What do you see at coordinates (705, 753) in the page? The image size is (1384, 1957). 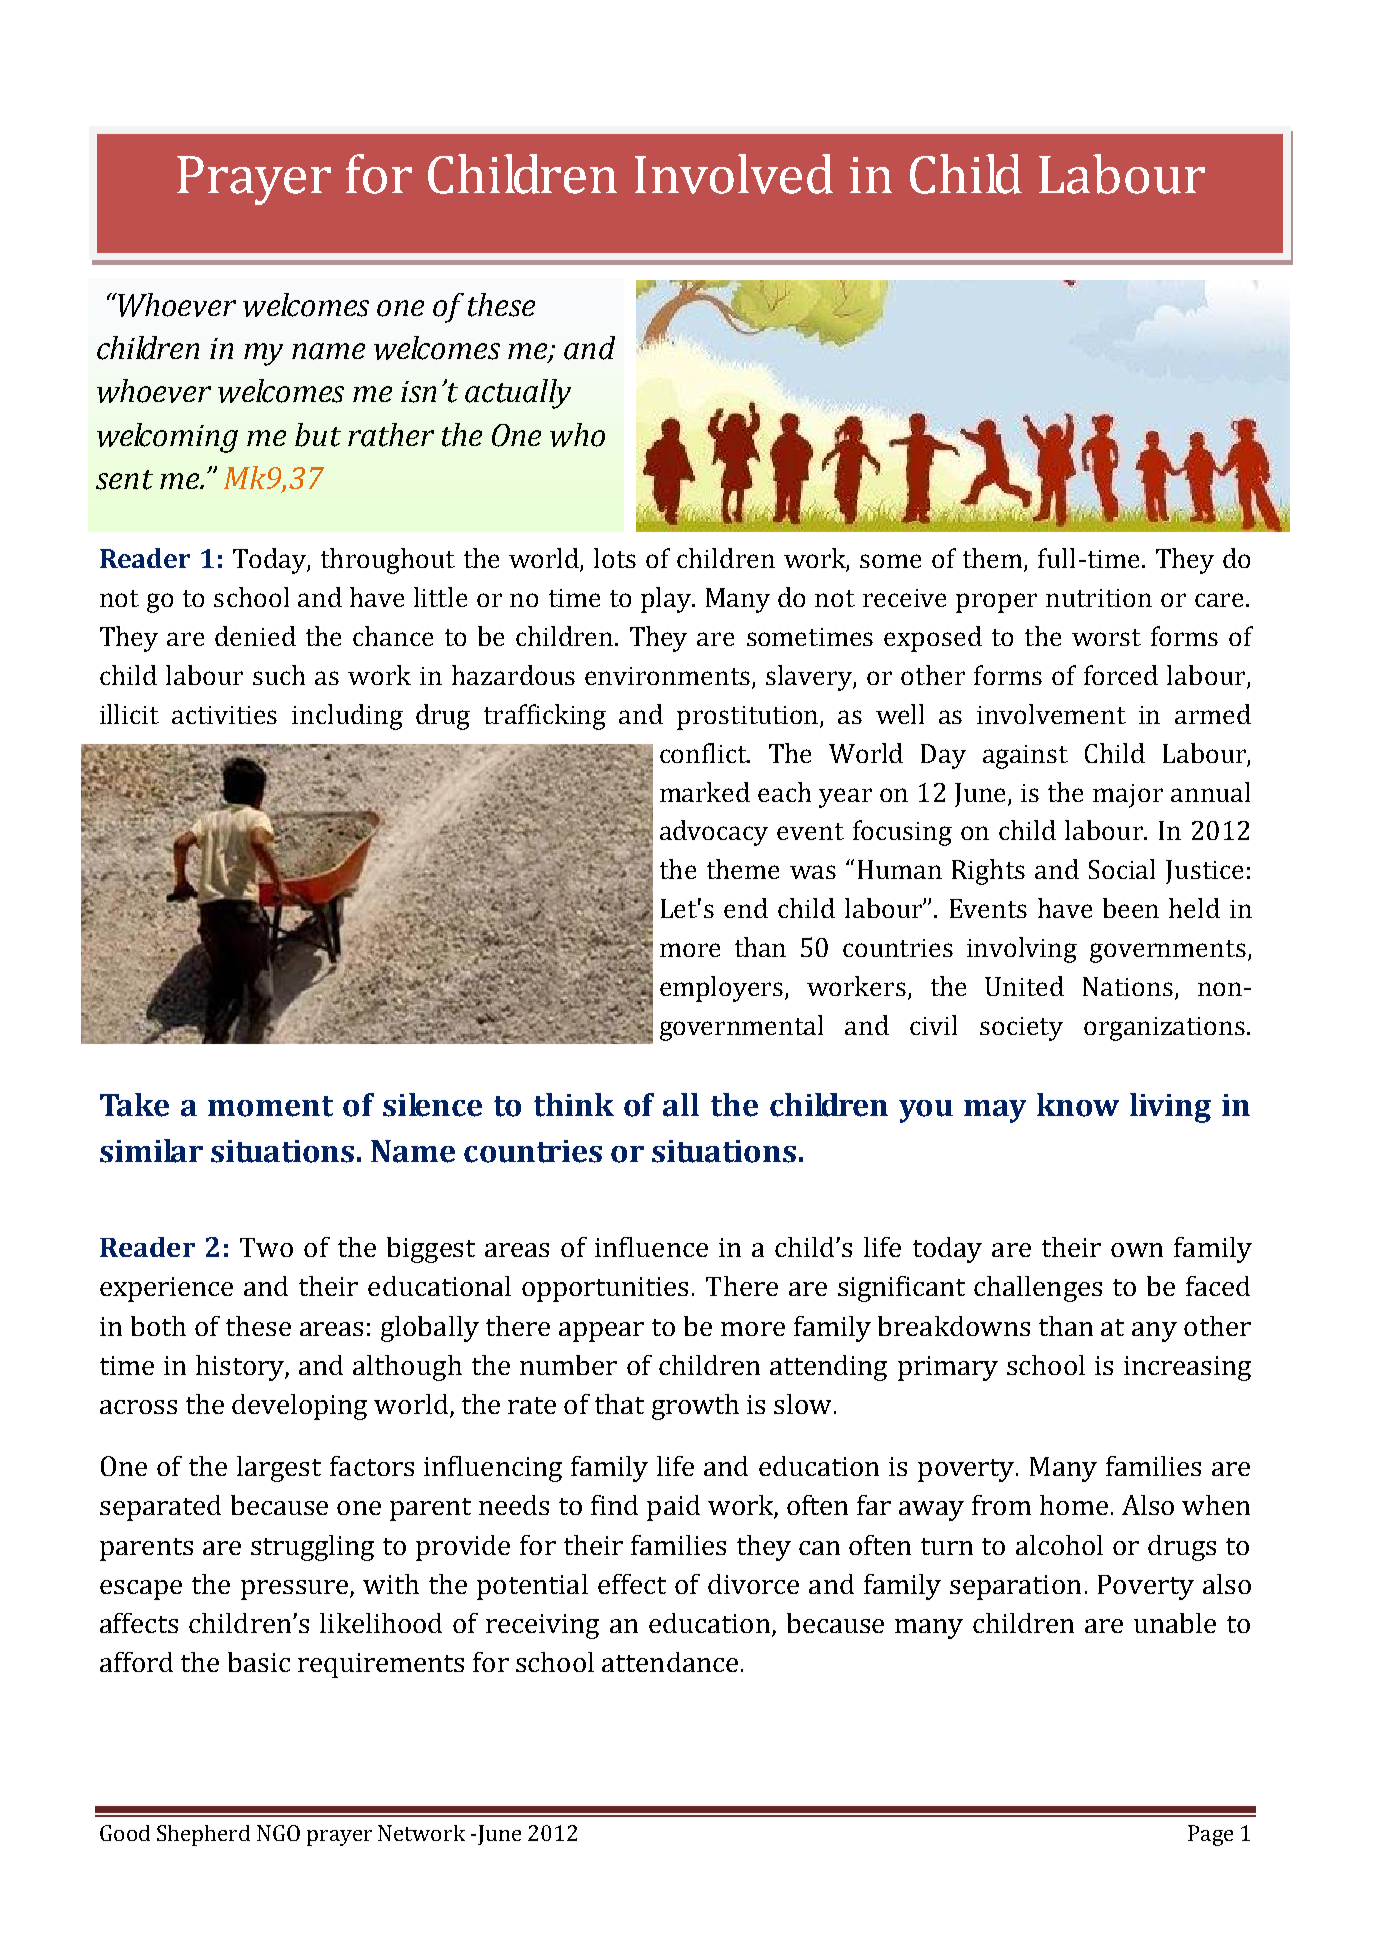 I see `conflict` at bounding box center [705, 753].
